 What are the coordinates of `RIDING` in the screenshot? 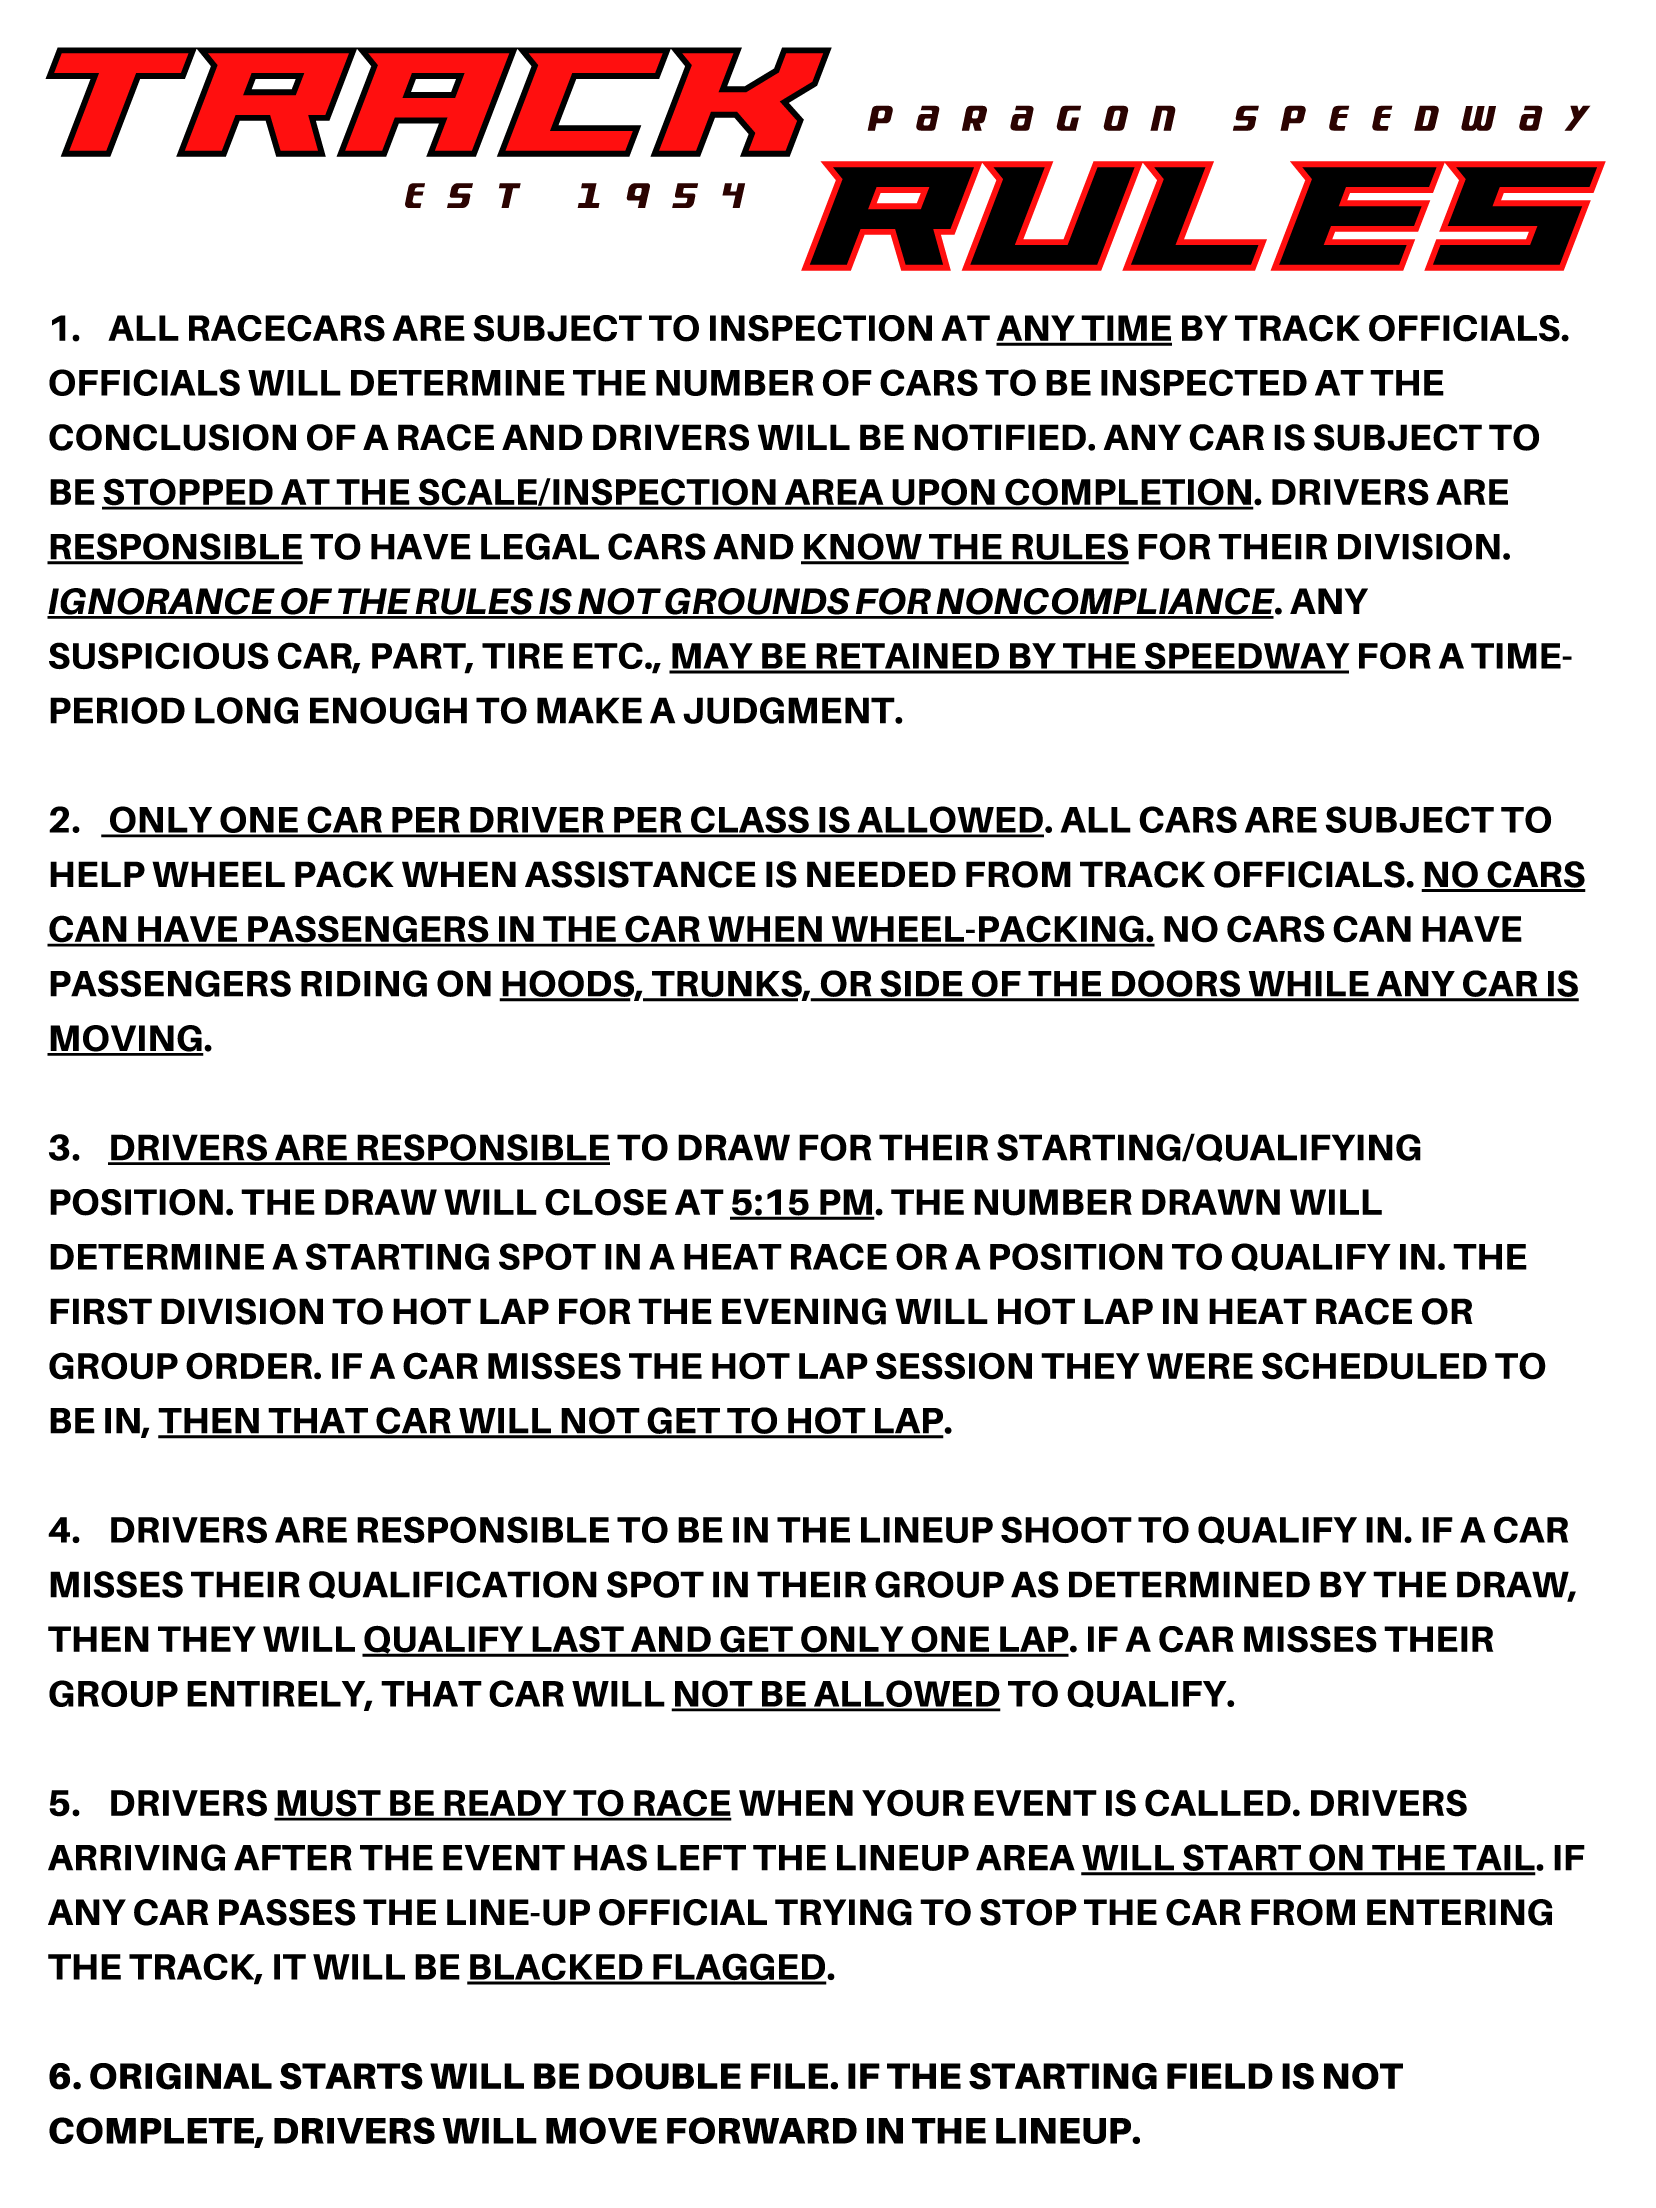 It's located at (364, 983).
